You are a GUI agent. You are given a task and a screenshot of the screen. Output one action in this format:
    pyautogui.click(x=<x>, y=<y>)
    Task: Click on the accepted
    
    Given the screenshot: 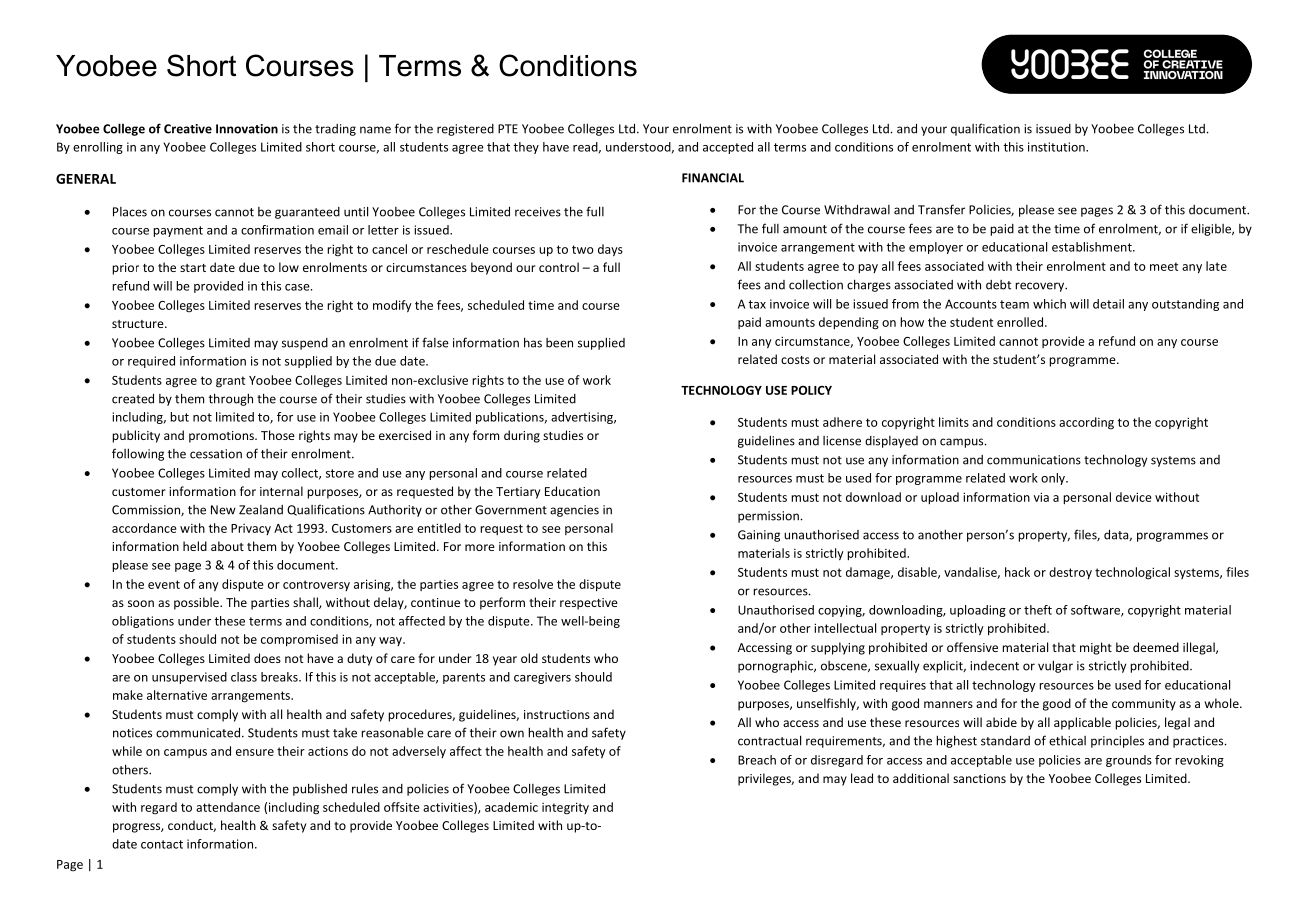 What is the action you would take?
    pyautogui.click(x=728, y=148)
